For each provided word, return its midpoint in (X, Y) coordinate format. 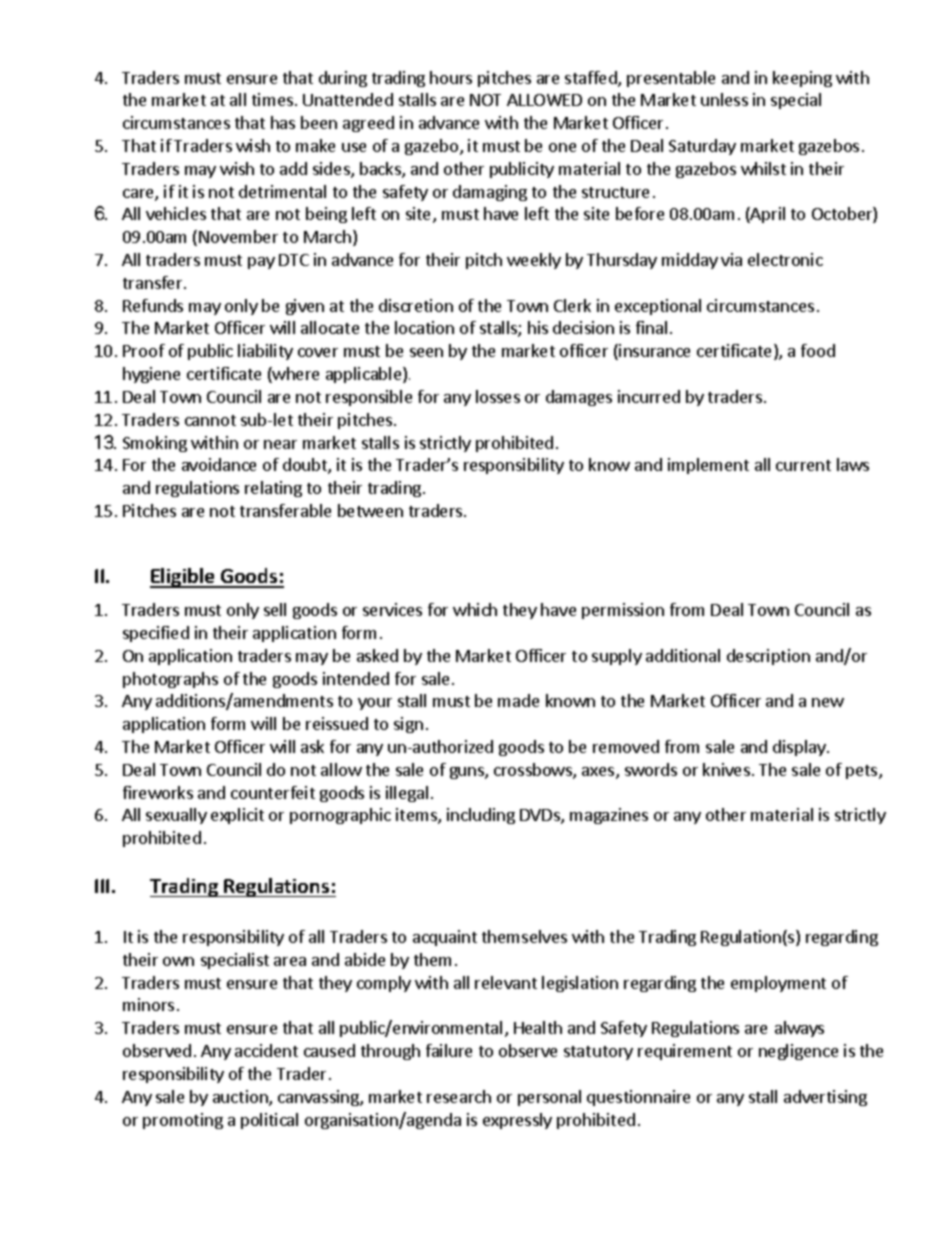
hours (451, 77)
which (475, 609)
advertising (825, 1098)
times (272, 99)
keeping (802, 79)
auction (241, 1098)
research (459, 1096)
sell (275, 609)
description (768, 657)
